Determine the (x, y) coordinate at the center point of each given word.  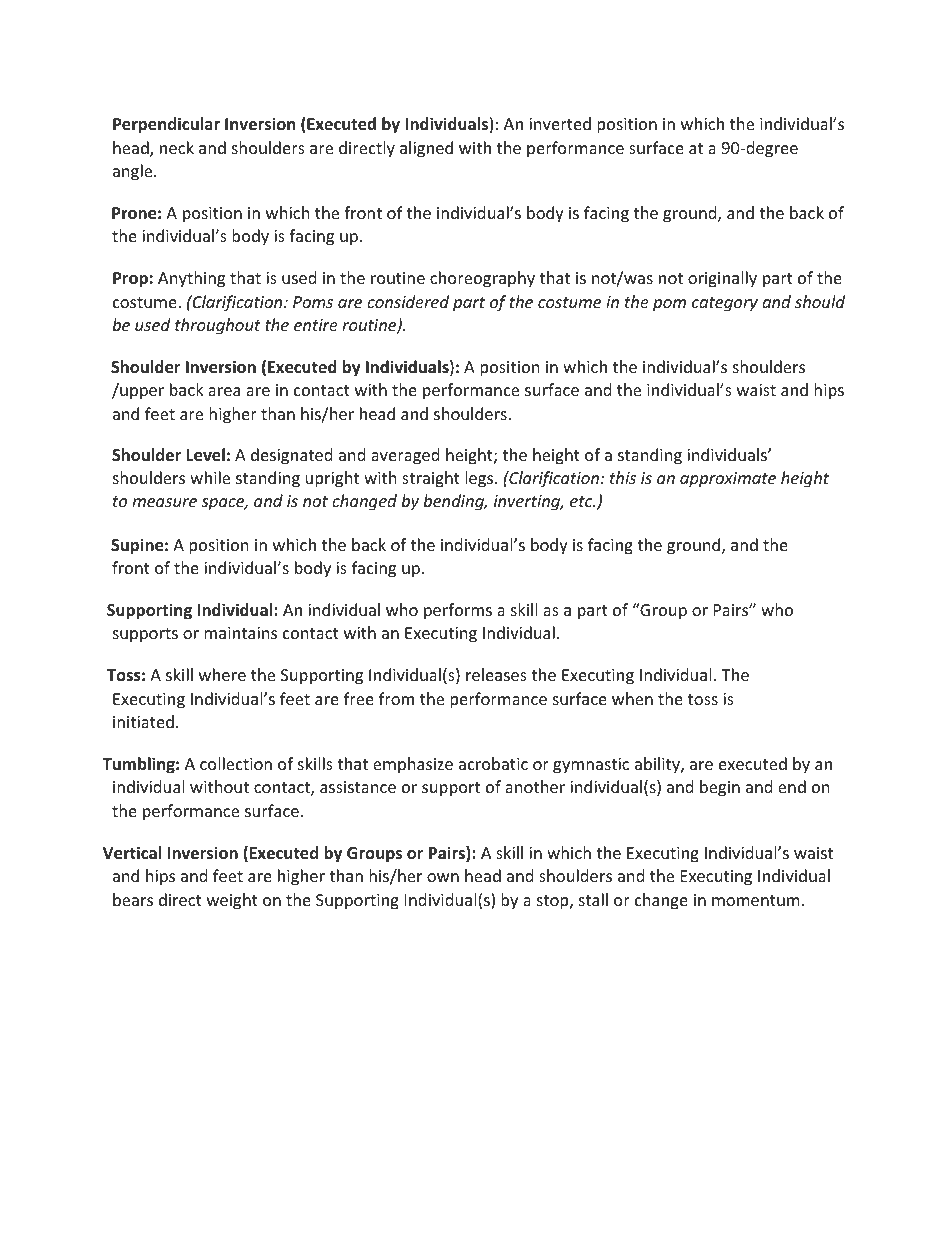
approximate (728, 480)
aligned (426, 149)
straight (431, 479)
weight (232, 901)
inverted (560, 123)
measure (164, 502)
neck (177, 147)
